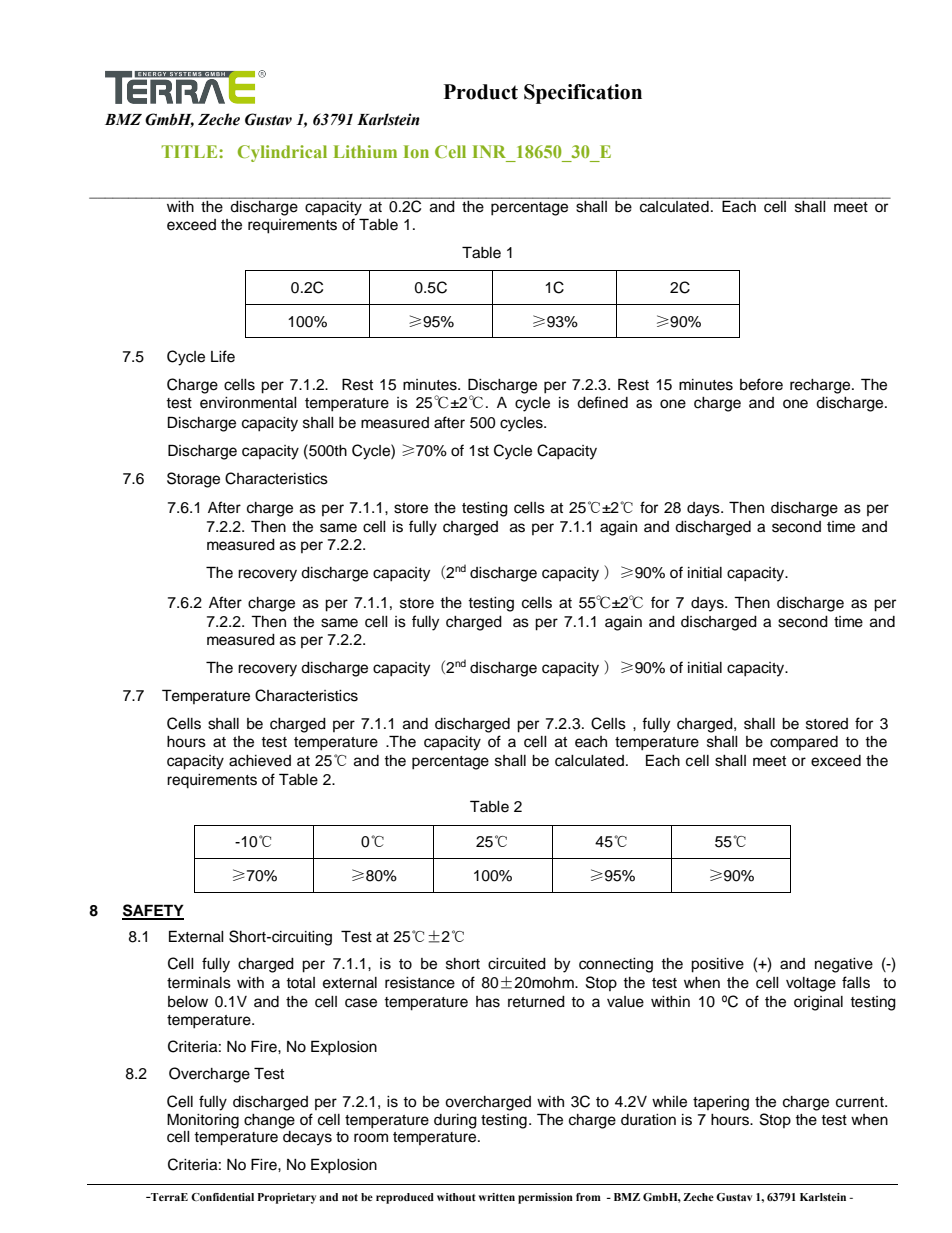 This screenshot has height=1233, width=952. Describe the element at coordinates (583, 94) in the screenshot. I see `Specification` at that location.
